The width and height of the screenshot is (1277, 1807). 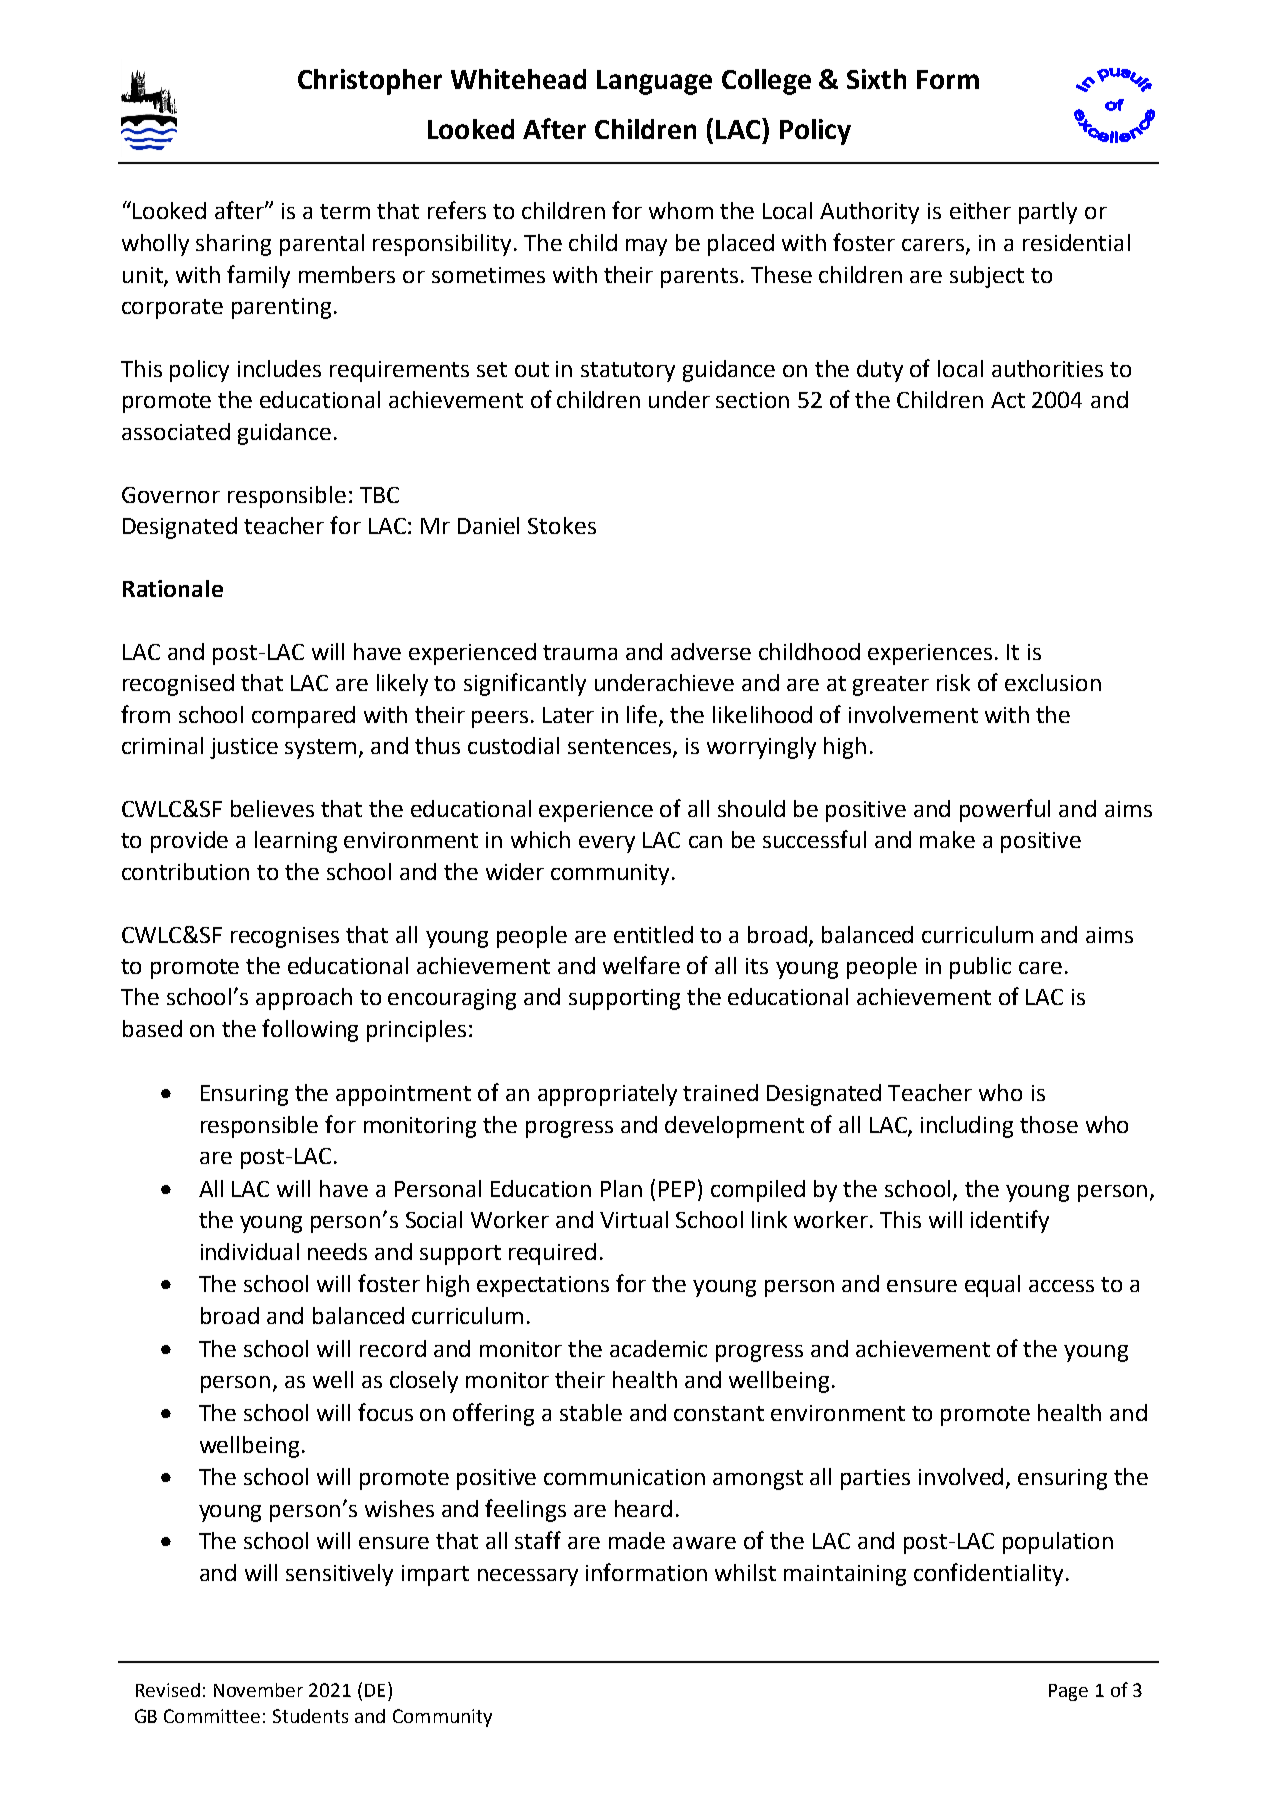 I want to click on necessary, so click(x=528, y=1577).
